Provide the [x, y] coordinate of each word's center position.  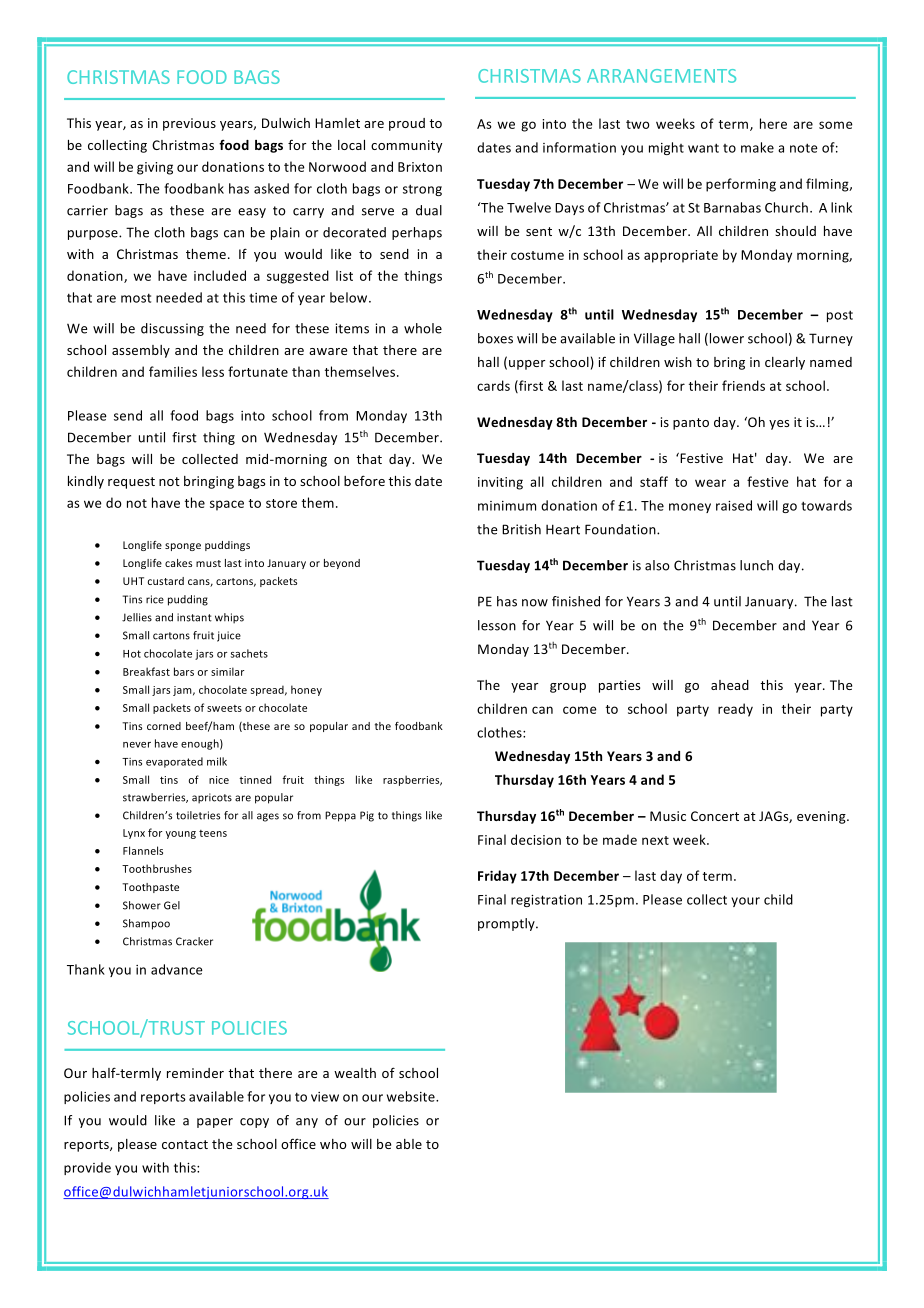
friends [743, 385]
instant [194, 617]
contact [185, 1144]
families [173, 371]
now [535, 603]
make [757, 147]
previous [189, 124]
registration [546, 901]
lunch [756, 565]
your [745, 902]
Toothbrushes [157, 868]
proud [407, 124]
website [412, 1096]
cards [493, 385]
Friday [497, 877]
